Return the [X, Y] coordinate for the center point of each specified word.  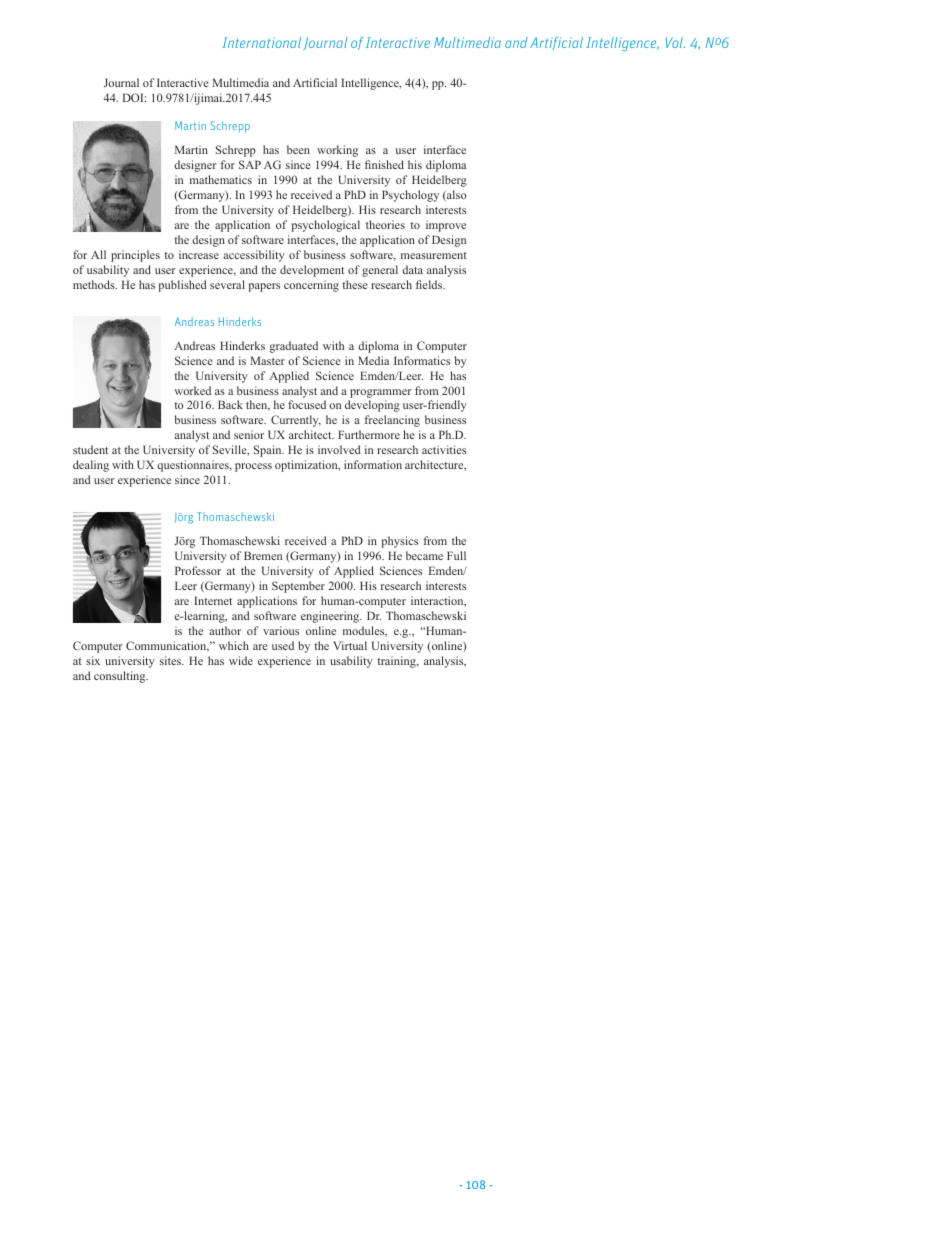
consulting [121, 677]
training [397, 662]
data [412, 269]
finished [384, 164]
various [281, 630]
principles [135, 256]
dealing [91, 466]
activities [444, 449]
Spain [269, 451]
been [298, 149]
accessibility [254, 256]
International [261, 42]
